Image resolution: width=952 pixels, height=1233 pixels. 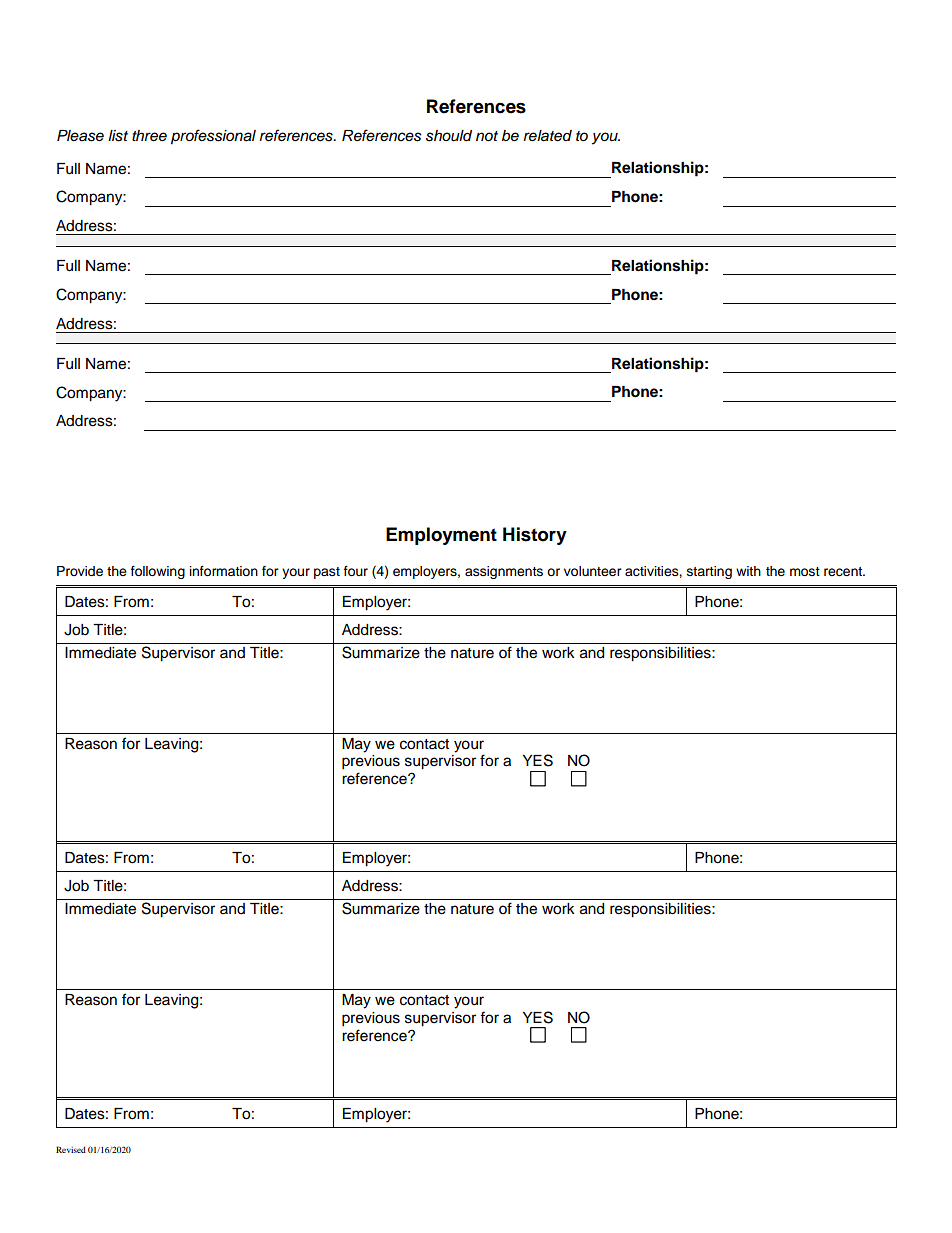 What do you see at coordinates (441, 536) in the page?
I see `Employment` at bounding box center [441, 536].
